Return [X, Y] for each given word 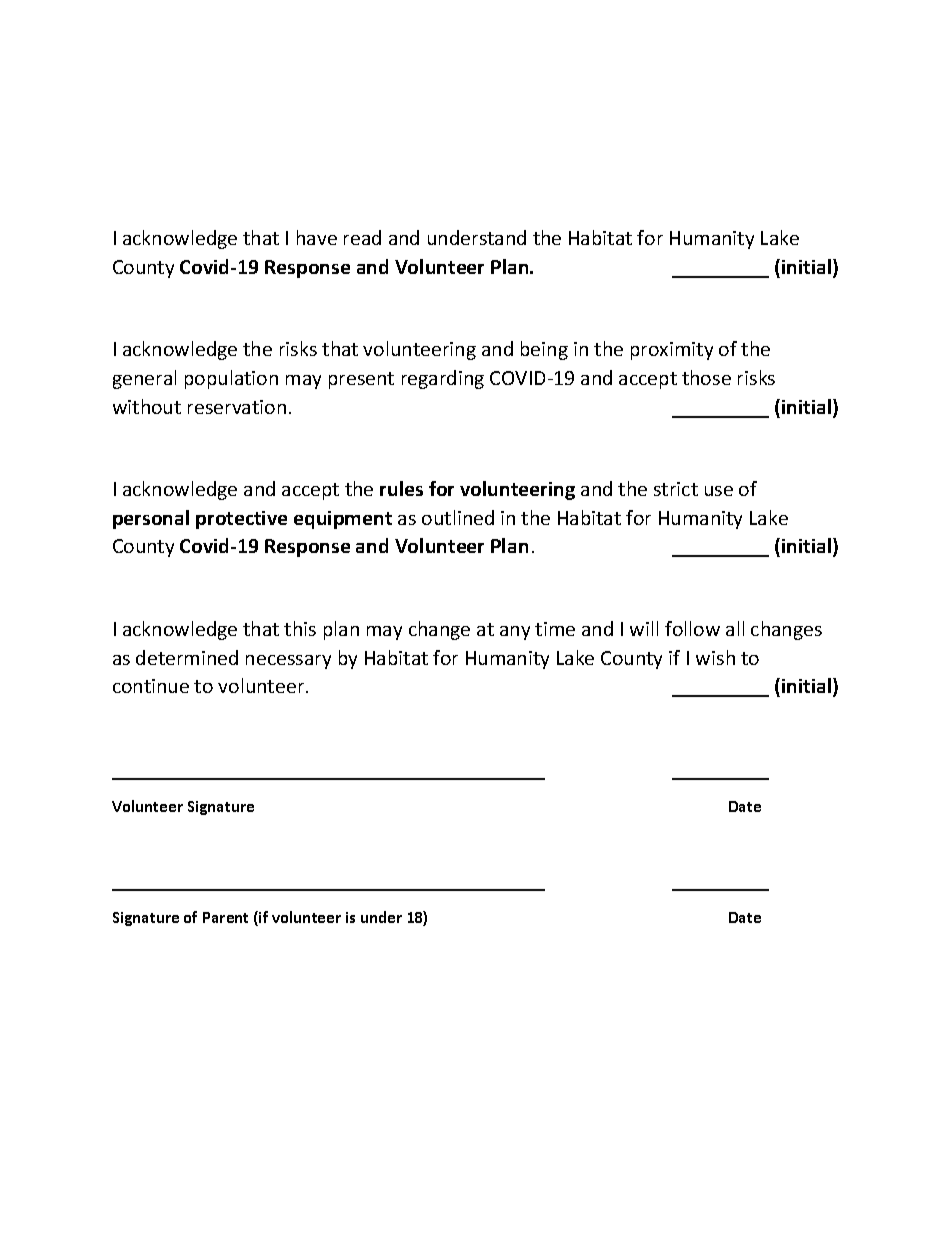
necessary [288, 662]
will [644, 628]
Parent [225, 917]
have [317, 237]
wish [715, 657]
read [362, 237]
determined [187, 657]
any [515, 633]
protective [241, 520]
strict [676, 489]
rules [401, 488]
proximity [672, 351]
